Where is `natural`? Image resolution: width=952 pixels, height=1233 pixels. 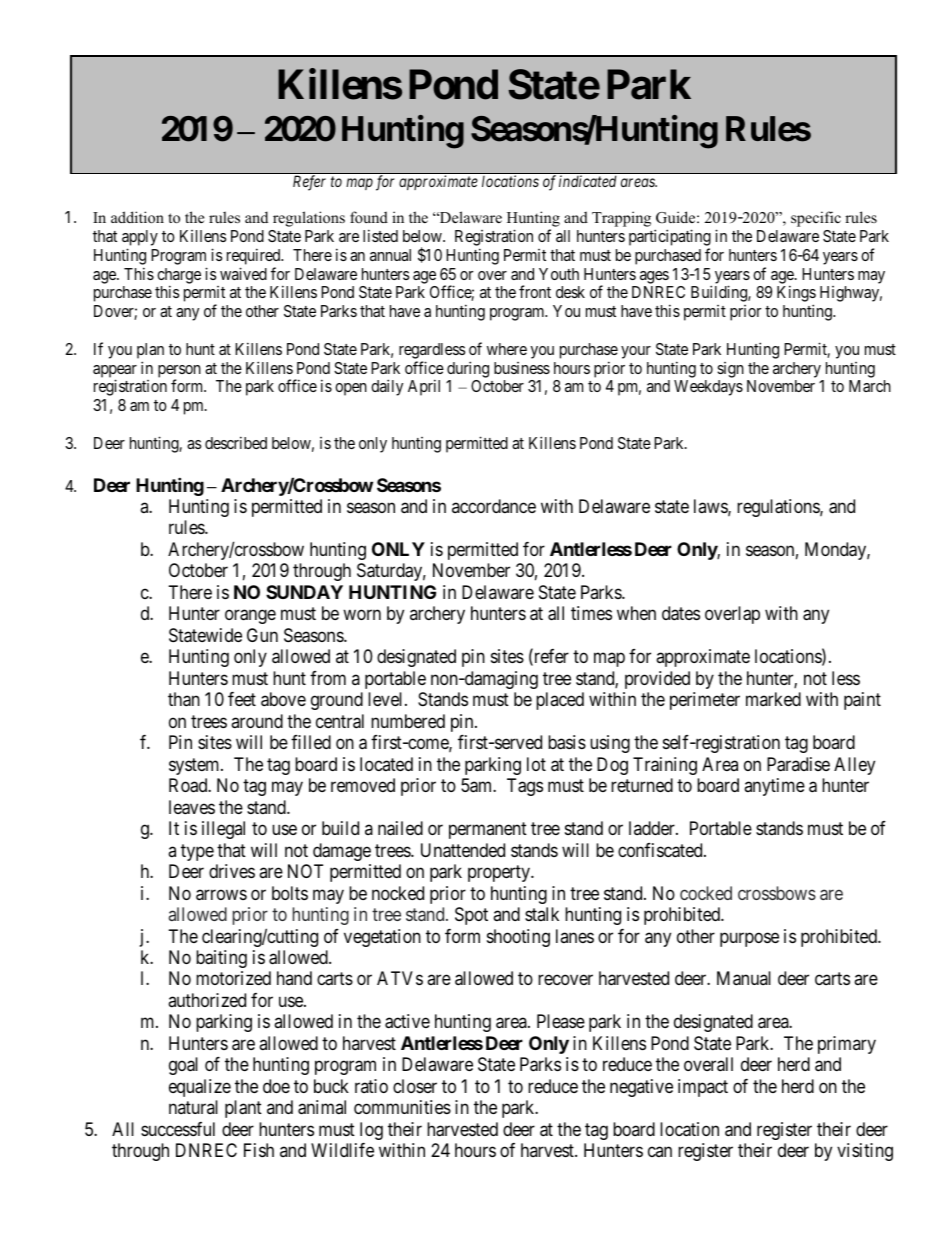 natural is located at coordinates (193, 1107).
